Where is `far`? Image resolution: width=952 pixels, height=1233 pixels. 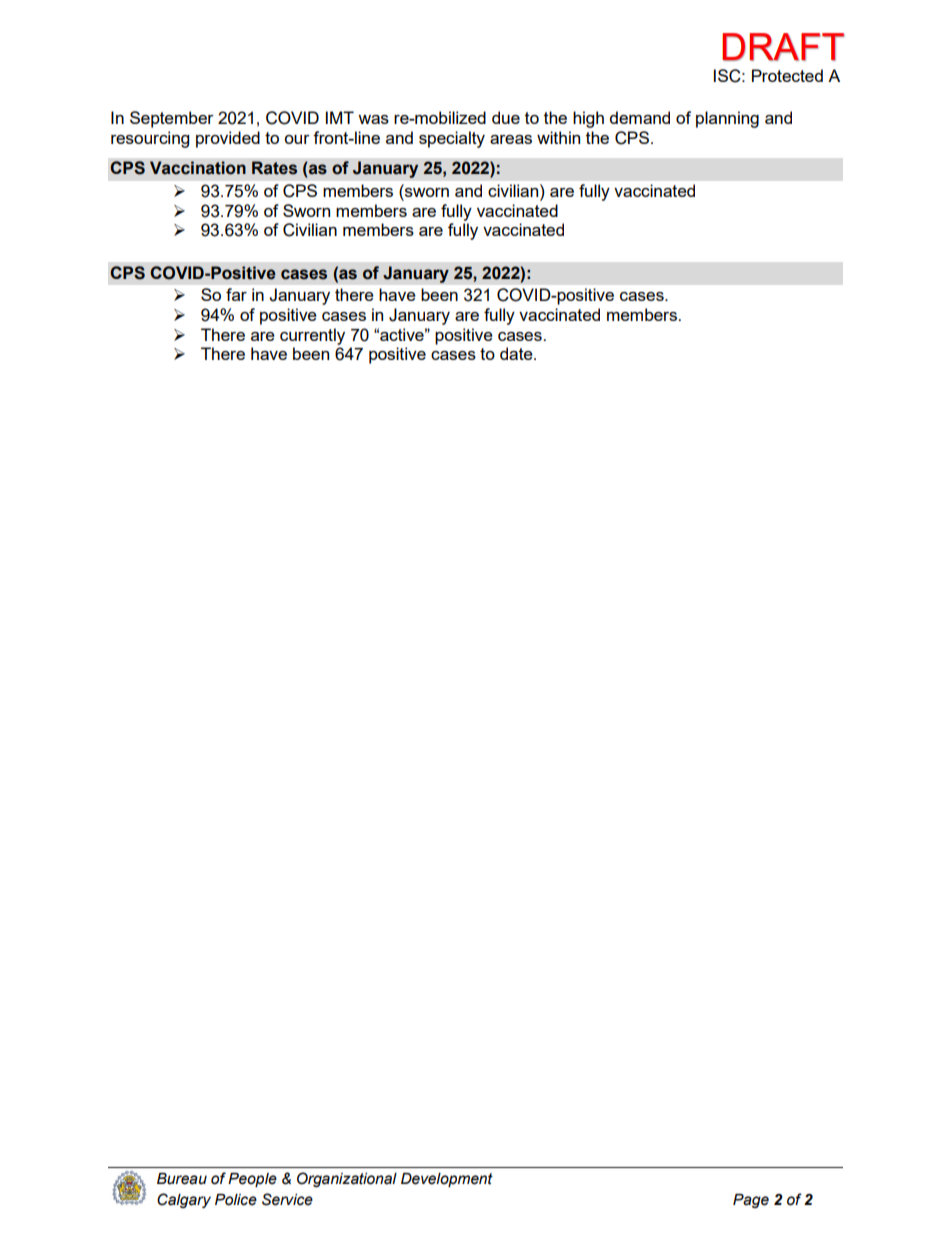 far is located at coordinates (236, 294).
